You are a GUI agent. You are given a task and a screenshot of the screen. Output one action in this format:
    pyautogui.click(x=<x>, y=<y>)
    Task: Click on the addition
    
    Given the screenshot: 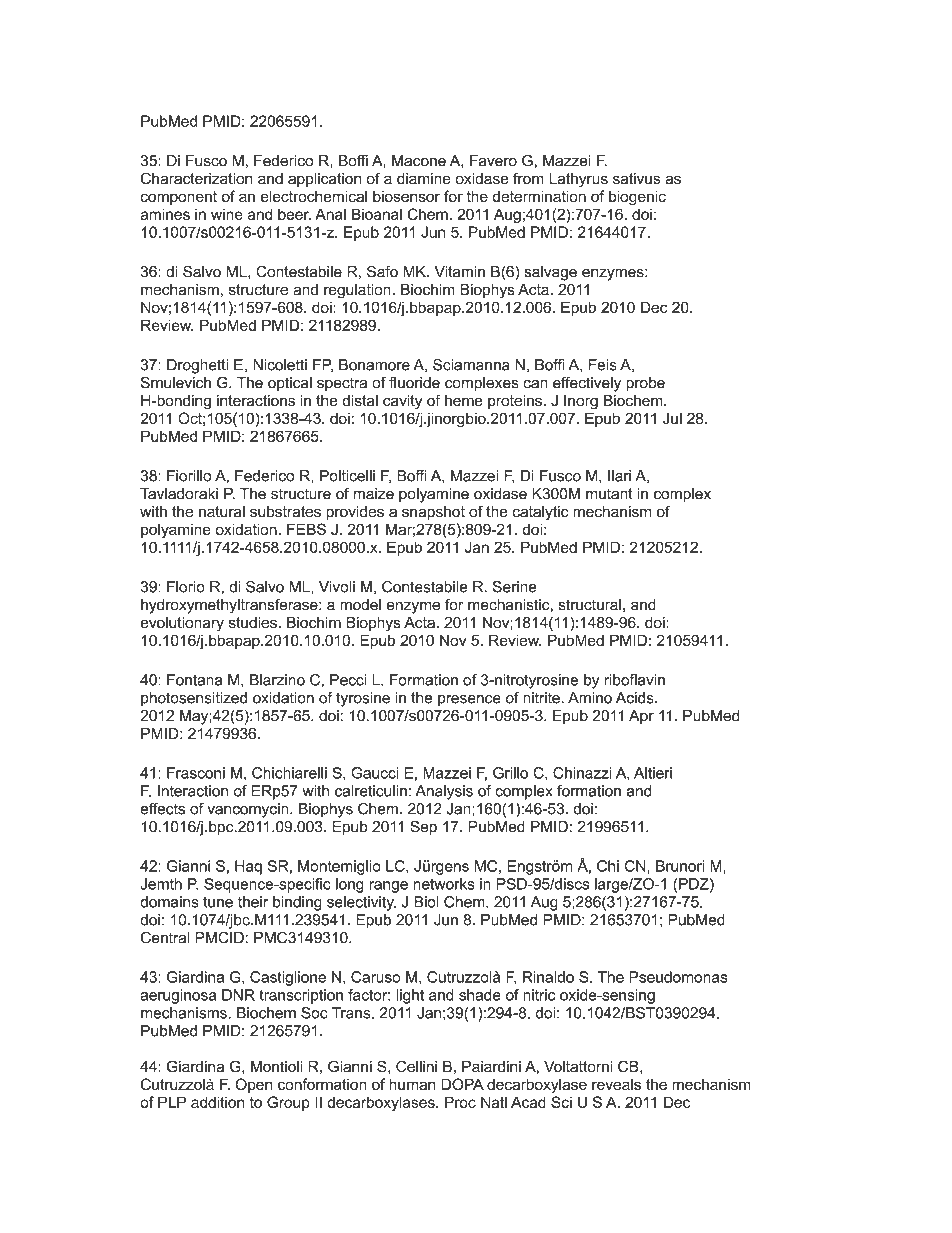 What is the action you would take?
    pyautogui.click(x=217, y=1102)
